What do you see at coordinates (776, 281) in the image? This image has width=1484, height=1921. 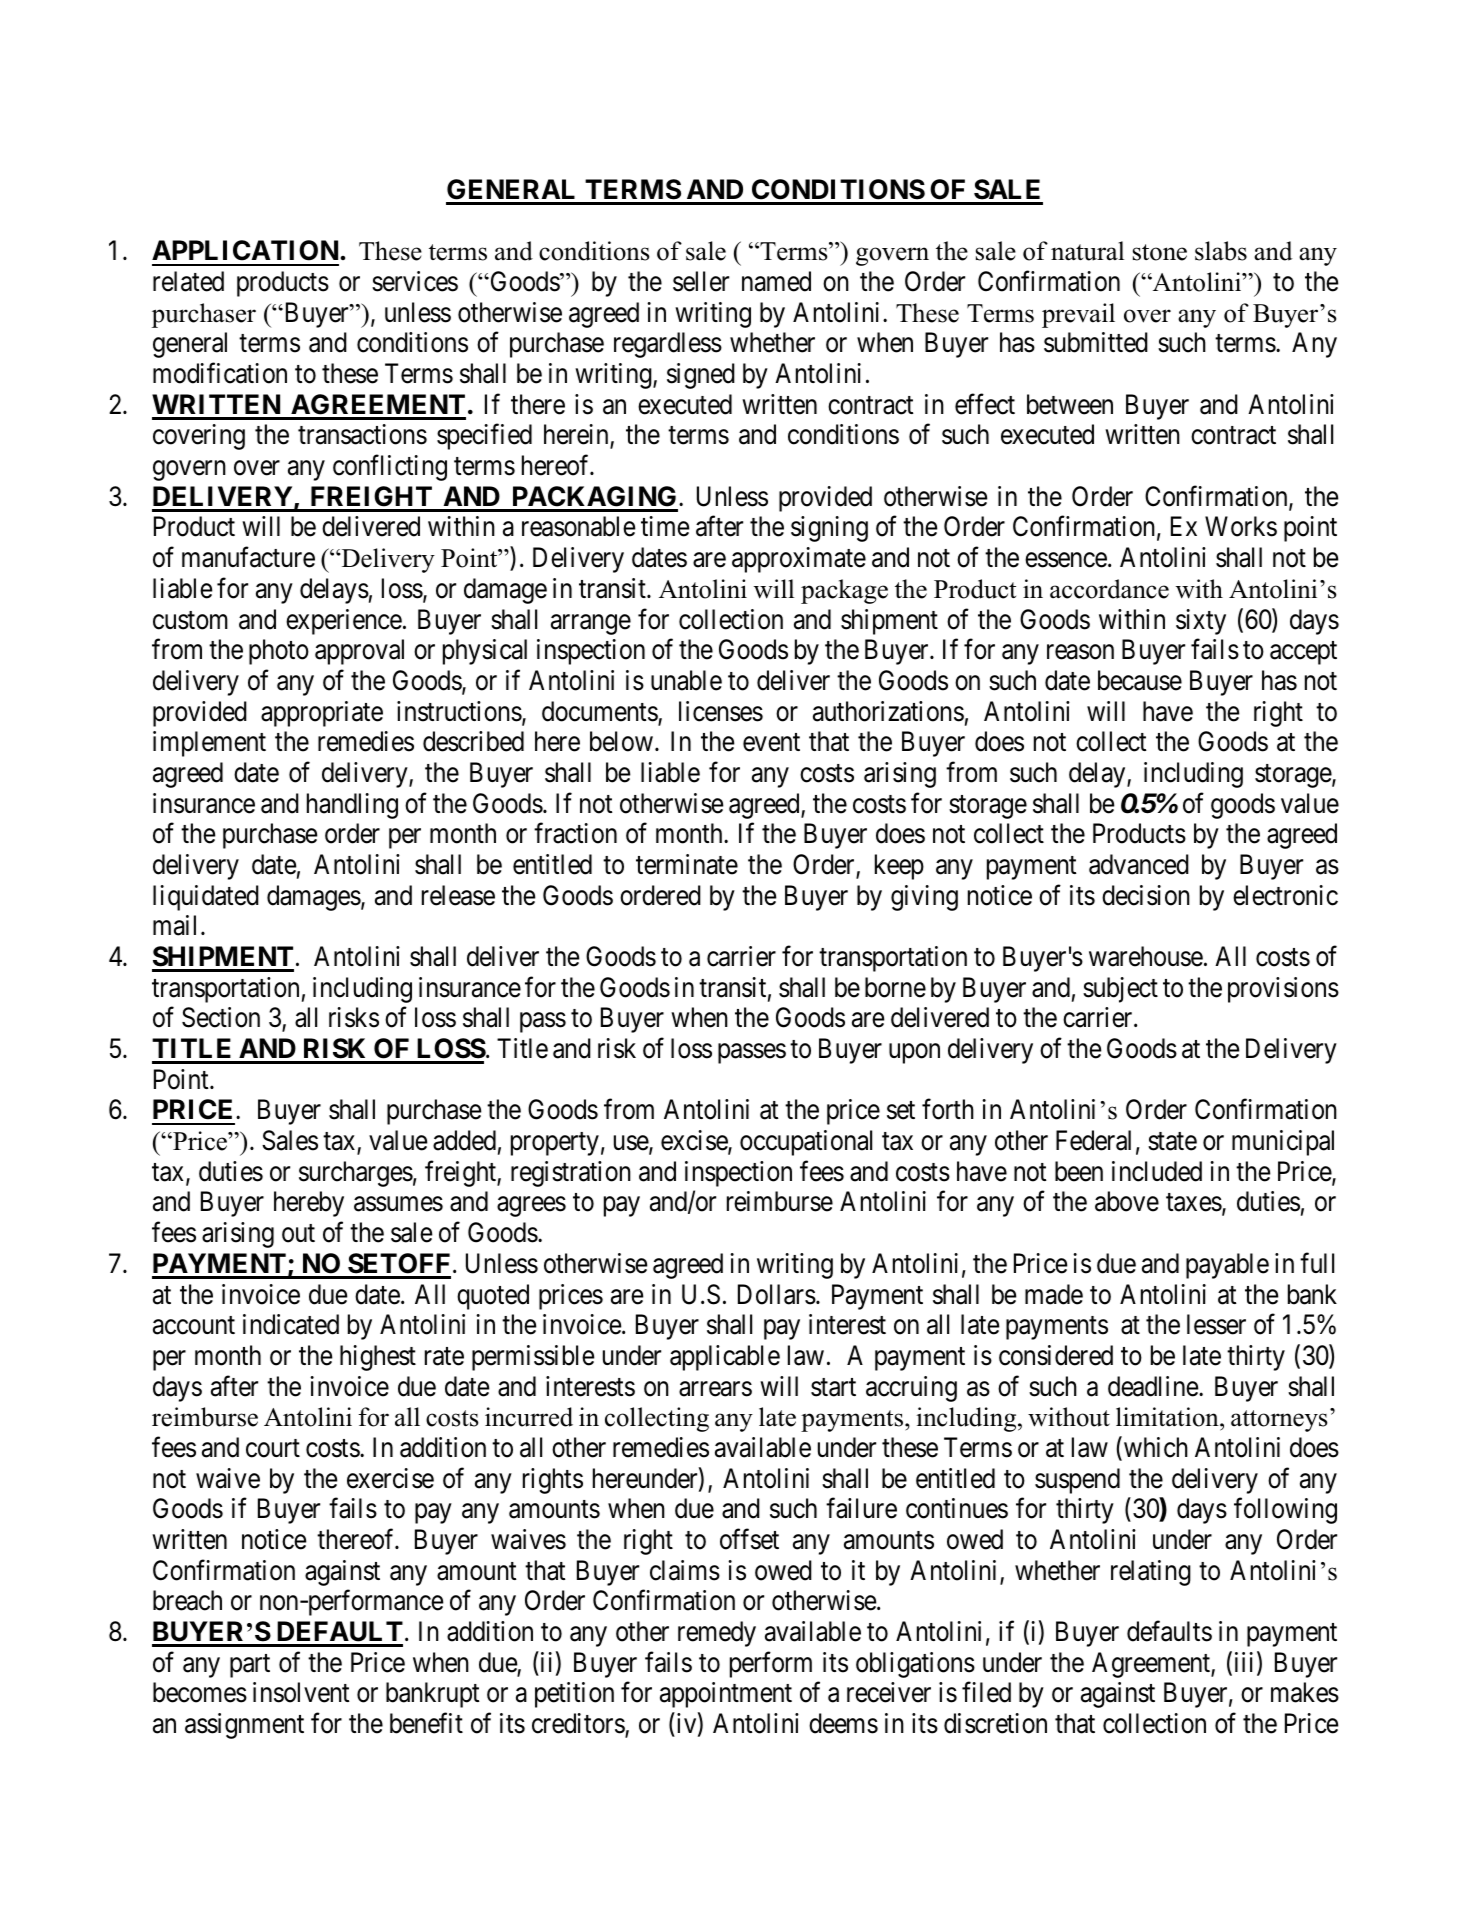 I see `named` at bounding box center [776, 281].
